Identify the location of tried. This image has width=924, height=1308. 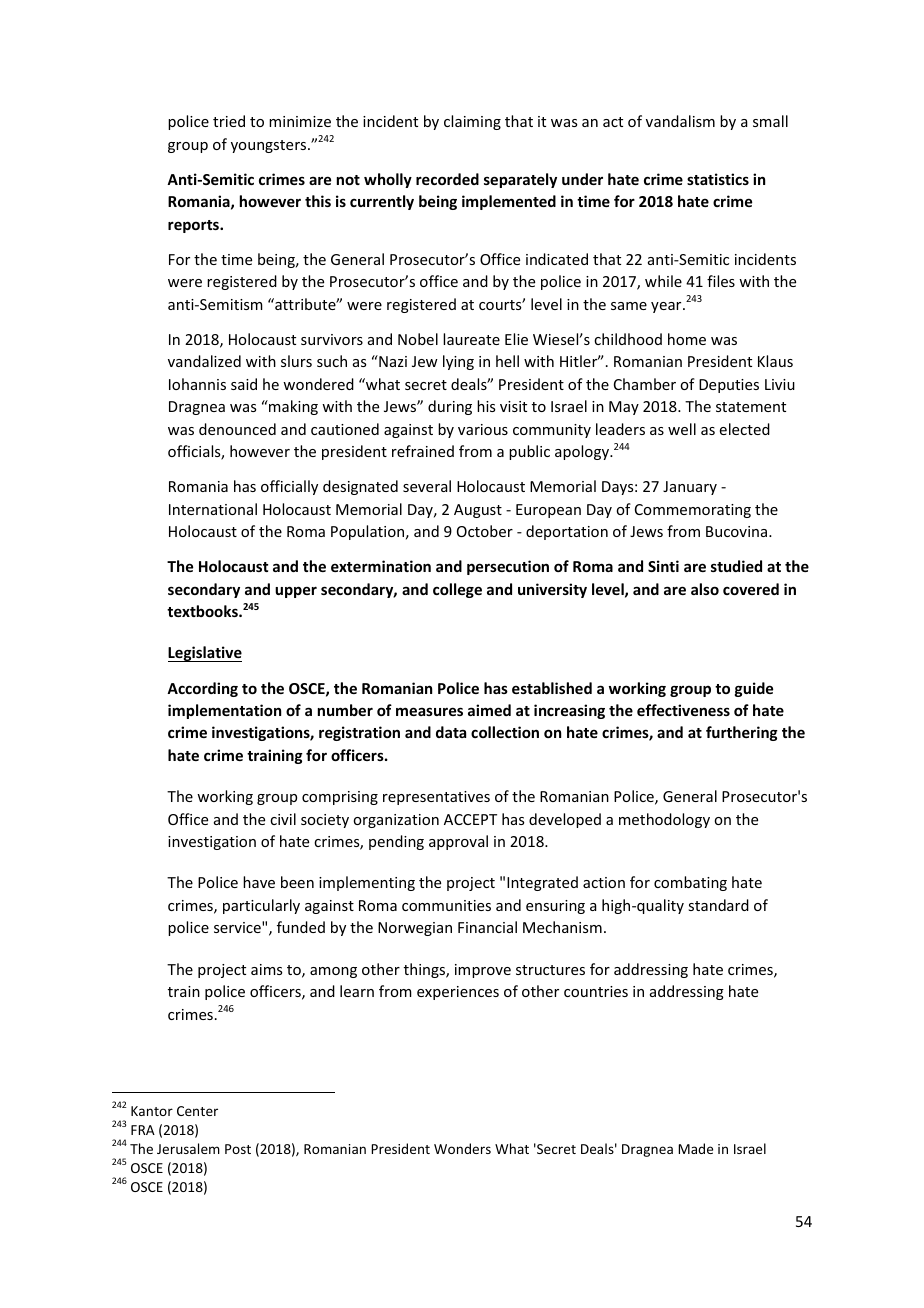
(229, 121).
